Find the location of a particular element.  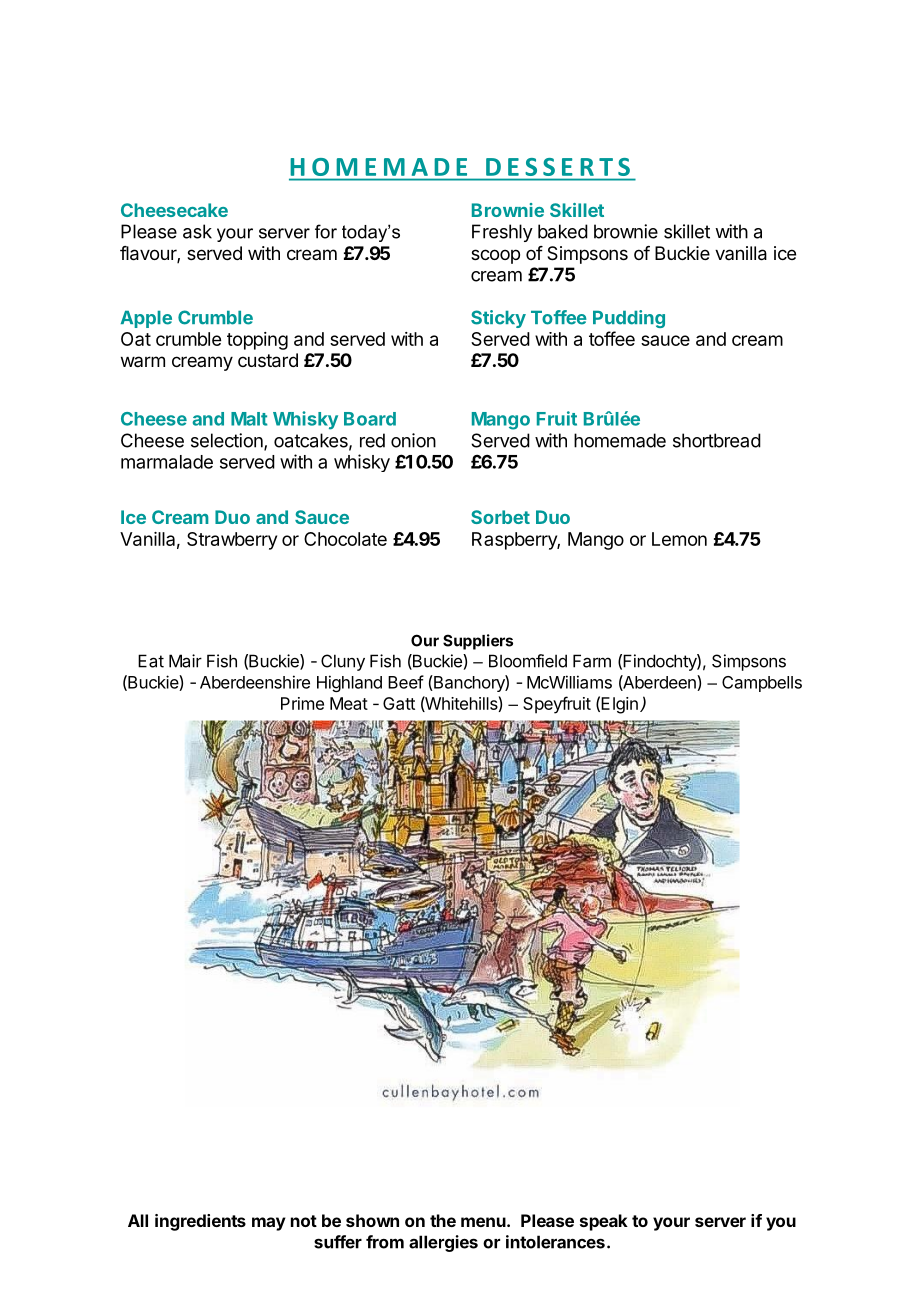

speak is located at coordinates (604, 1222).
